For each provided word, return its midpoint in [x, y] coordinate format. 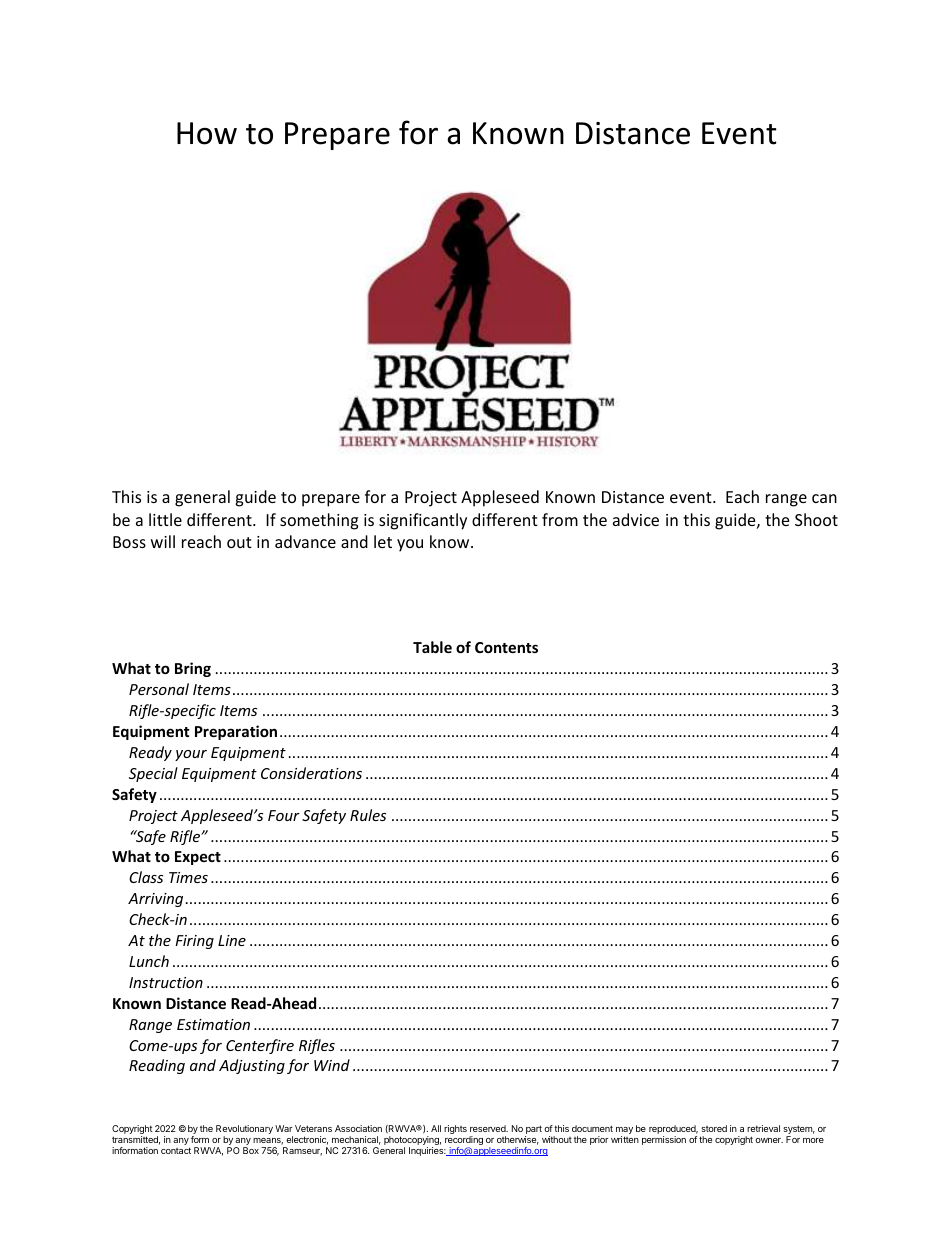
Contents [506, 647]
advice [636, 519]
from [560, 519]
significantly [423, 521]
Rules [368, 815]
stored [714, 1128]
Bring [193, 669]
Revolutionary [244, 1131]
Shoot [816, 519]
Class [146, 877]
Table [432, 647]
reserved [489, 1128]
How [207, 133]
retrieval [763, 1128]
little [165, 519]
